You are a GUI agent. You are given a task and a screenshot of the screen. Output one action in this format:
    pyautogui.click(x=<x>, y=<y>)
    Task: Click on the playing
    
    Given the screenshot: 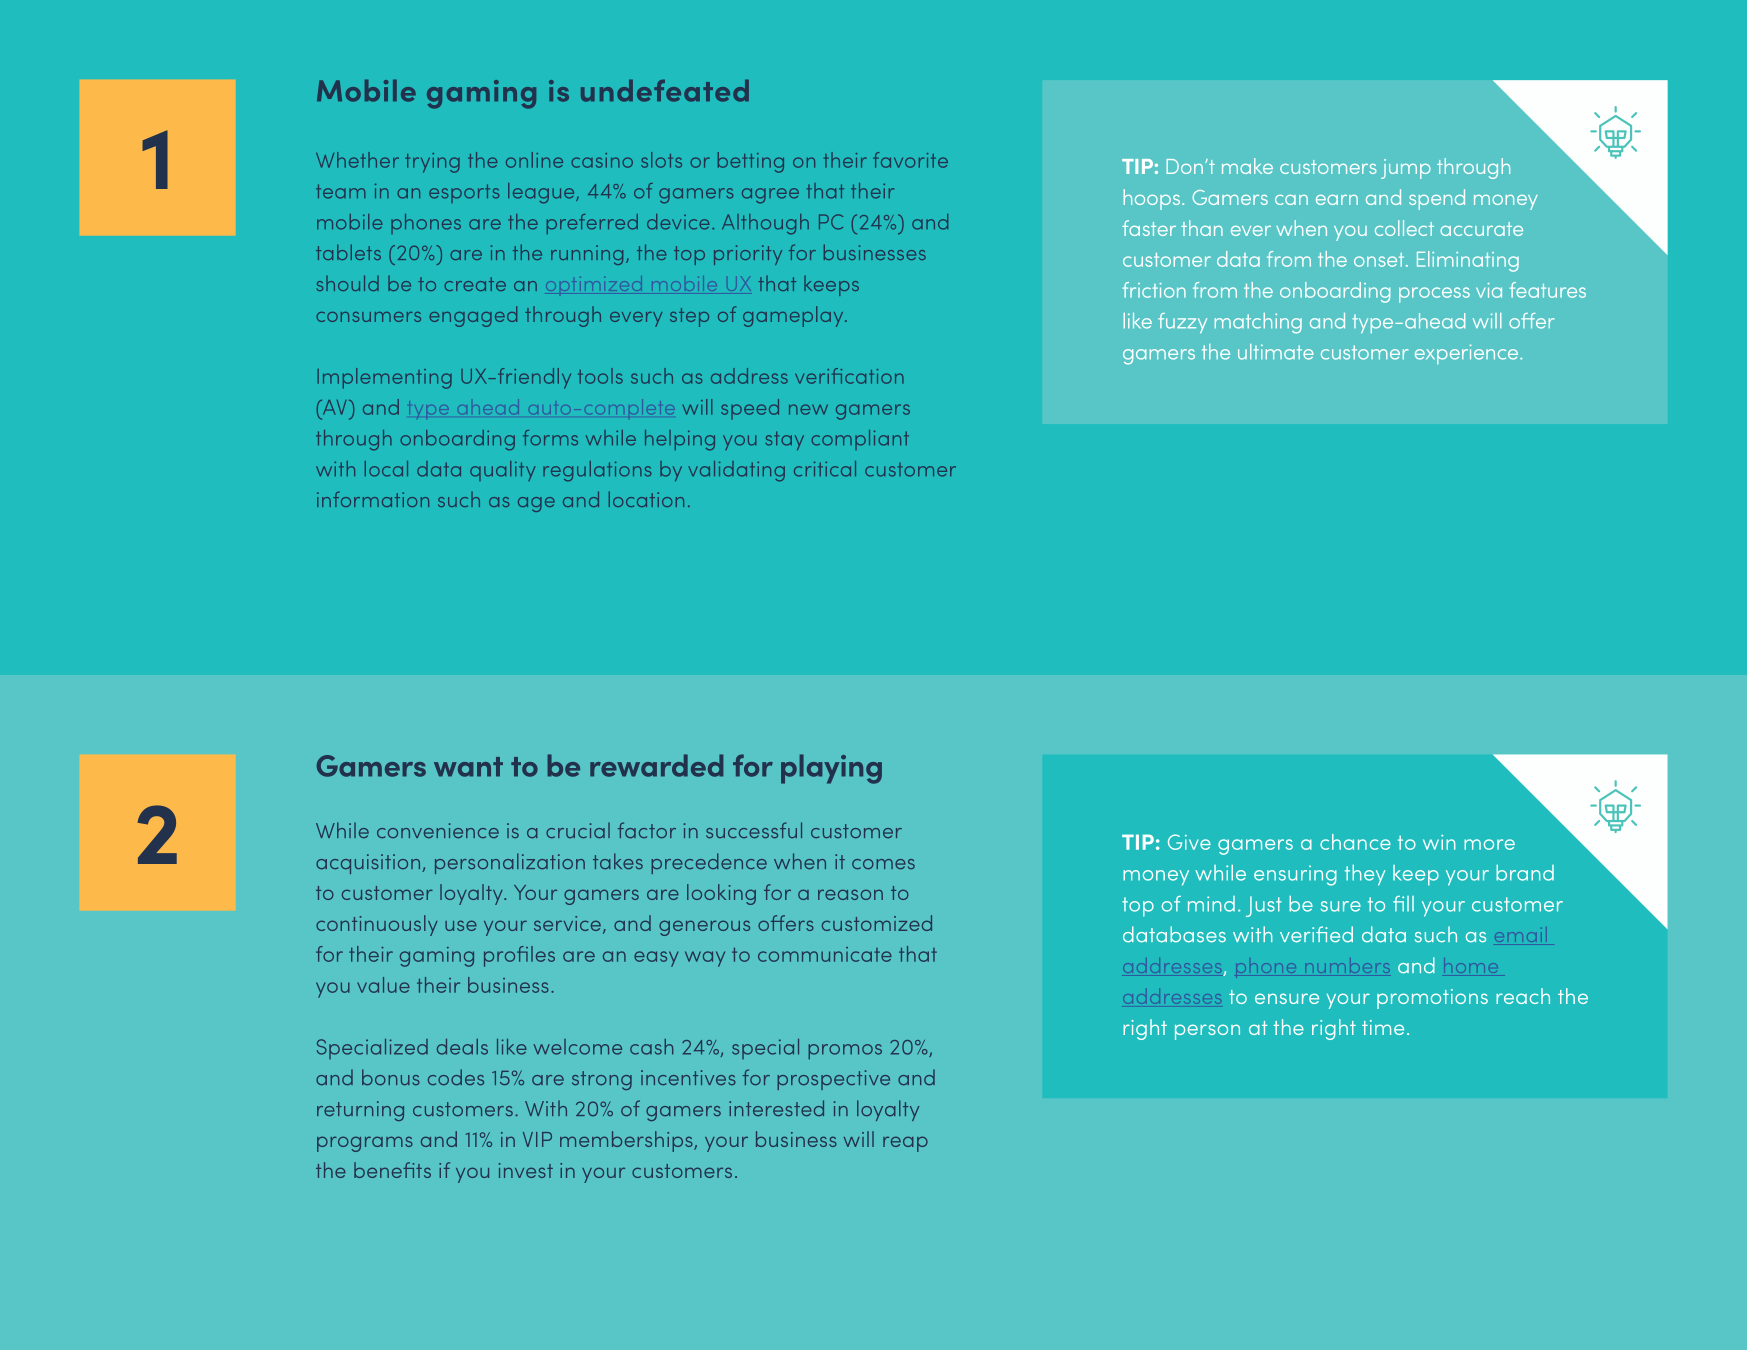 What is the action you would take?
    pyautogui.click(x=831, y=769)
